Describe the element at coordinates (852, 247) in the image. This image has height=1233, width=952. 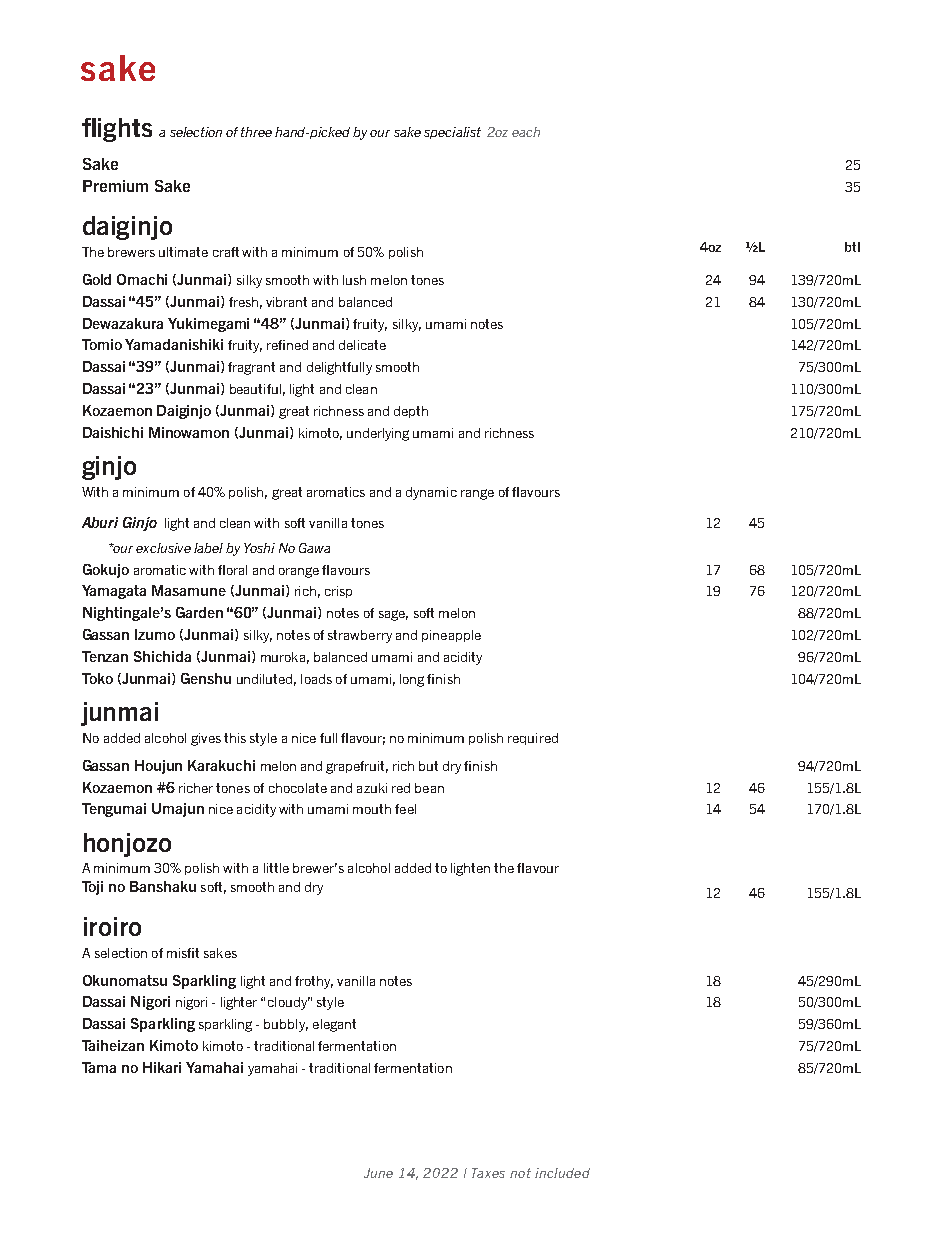
I see `btl` at that location.
